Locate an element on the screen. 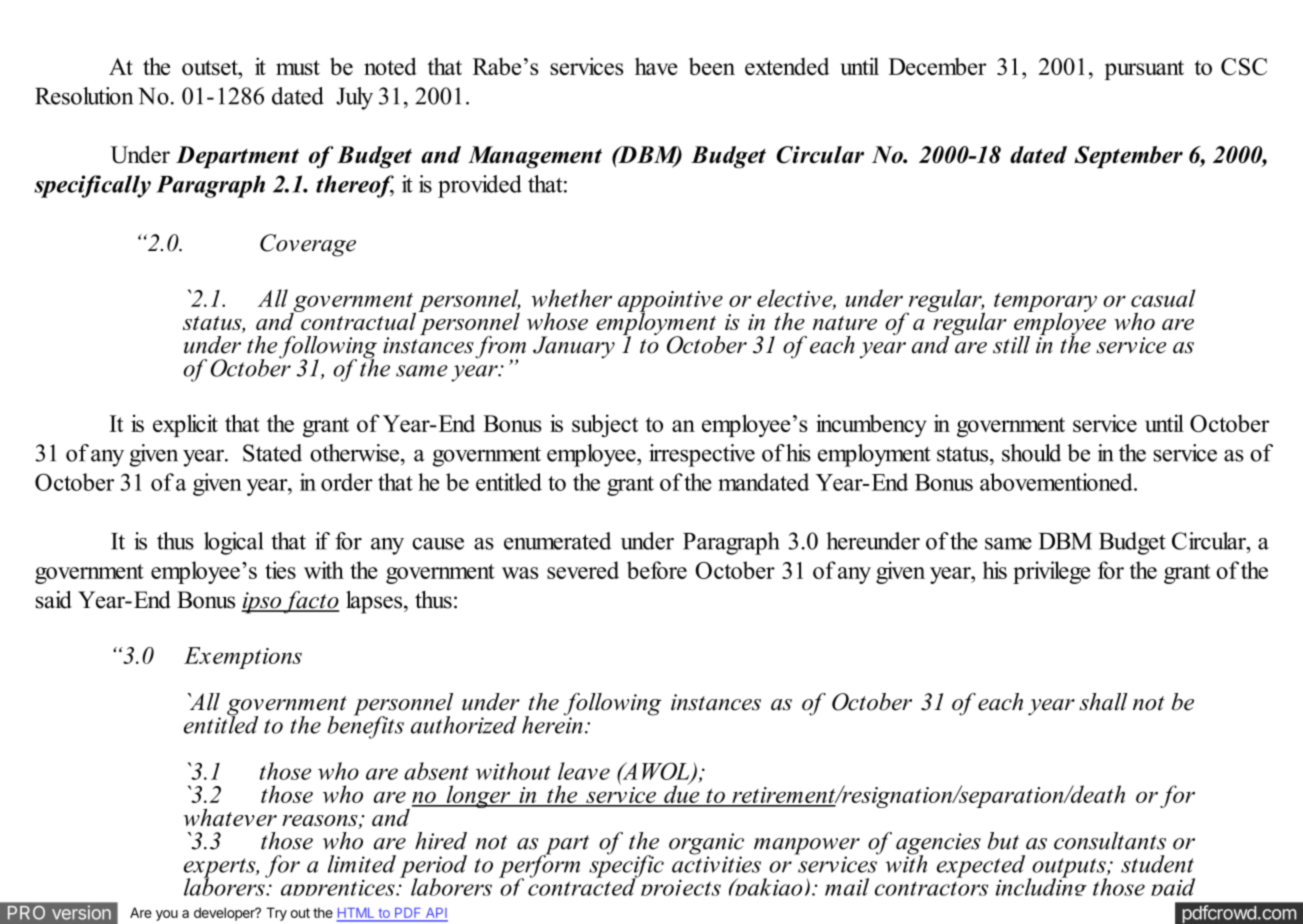 The image size is (1303, 924). irrespective is located at coordinates (702, 455).
